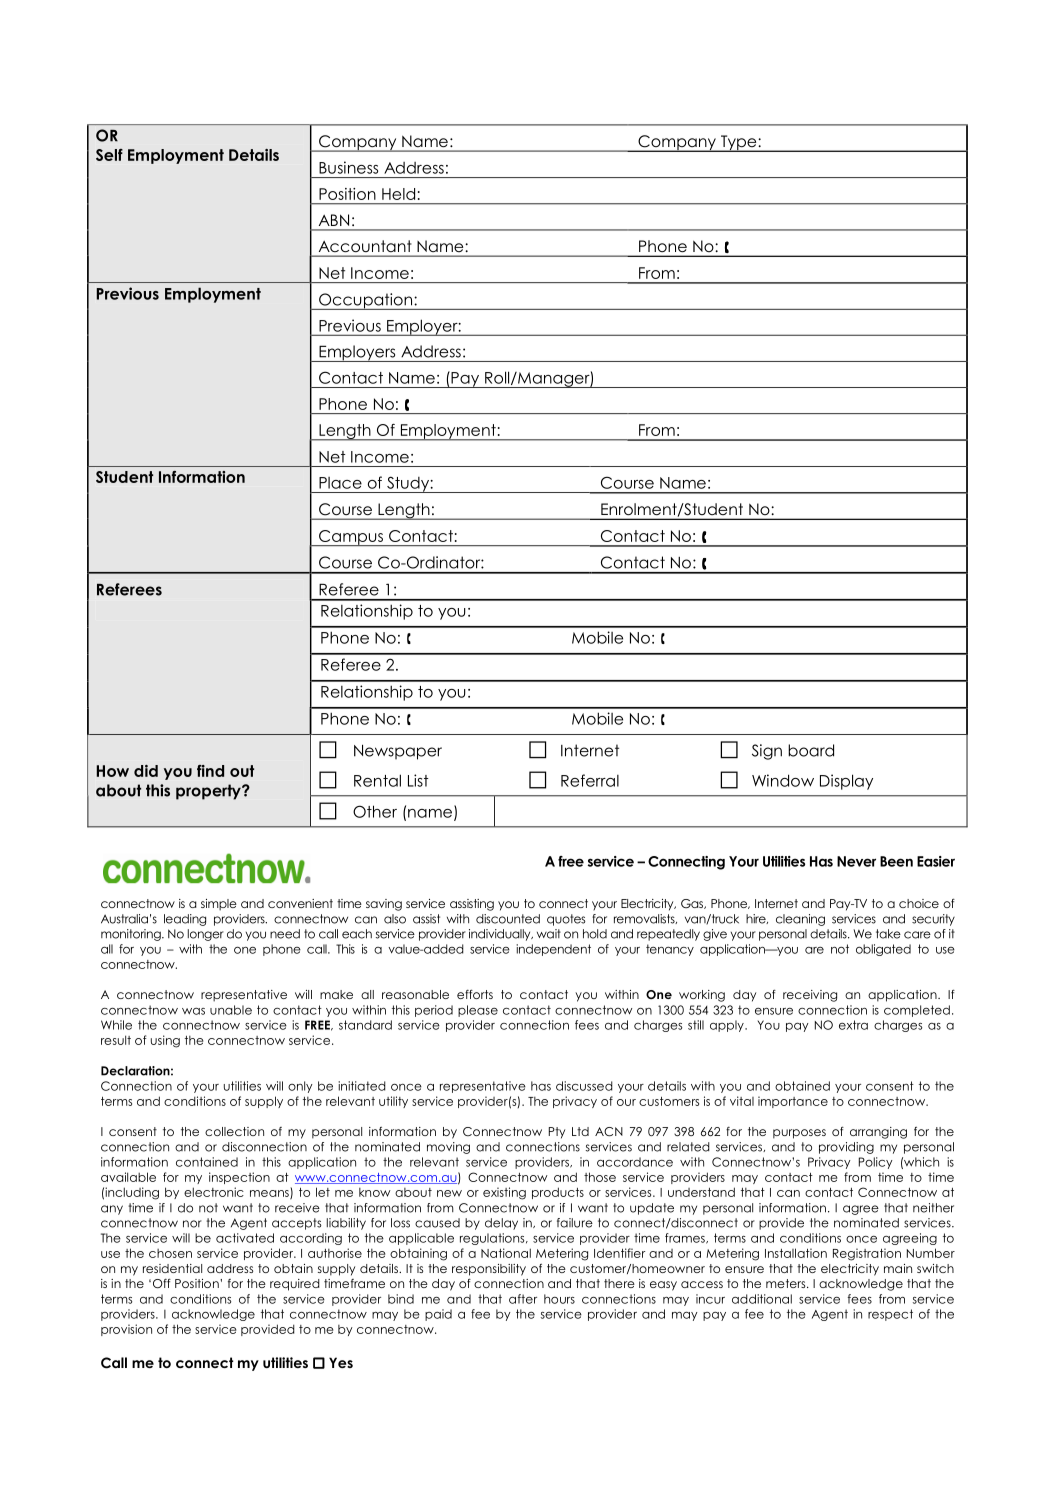 This image has height=1492, width=1055. Describe the element at coordinates (398, 194) in the image. I see `Held` at that location.
